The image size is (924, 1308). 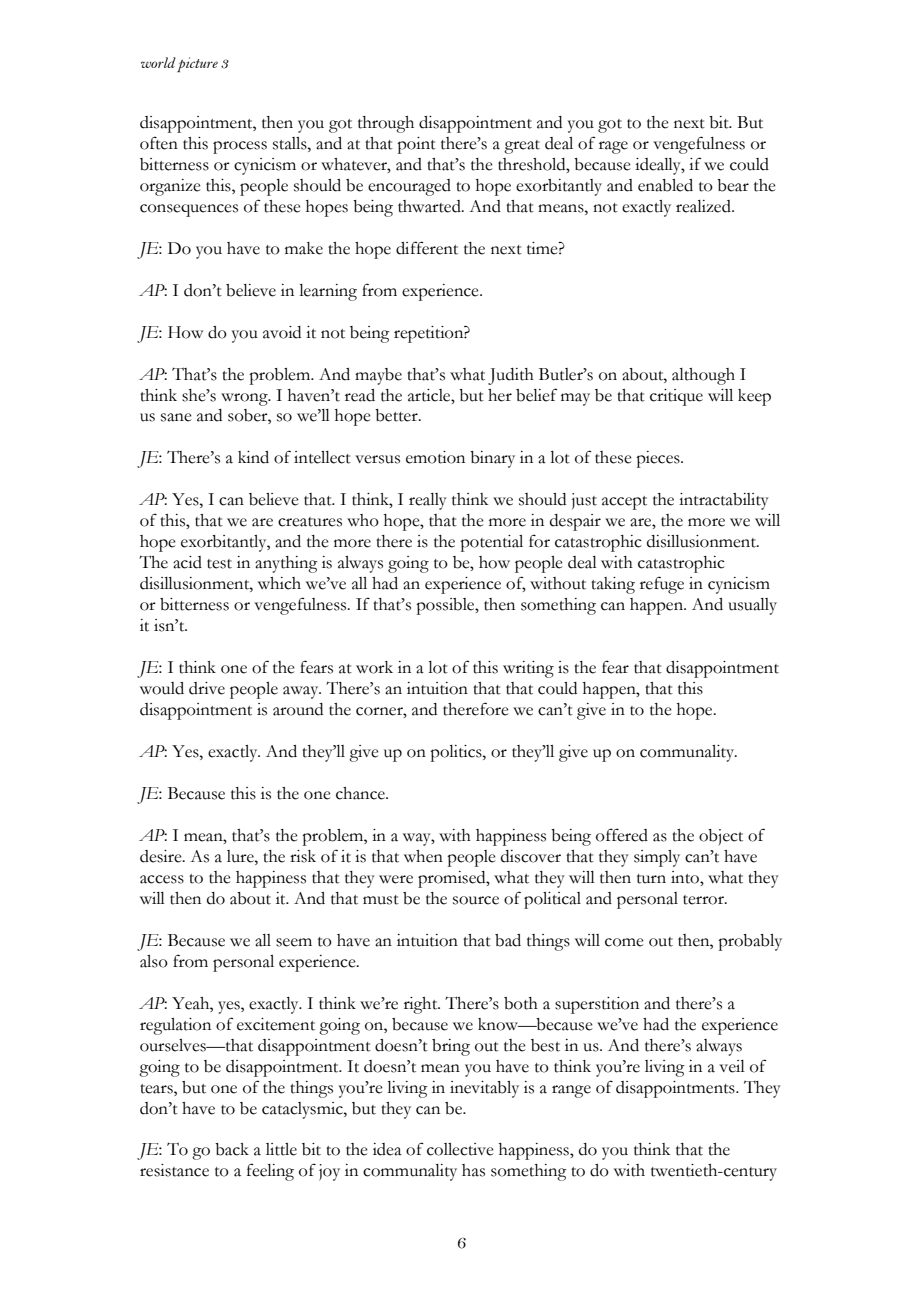 I want to click on enabled, so click(x=665, y=185).
